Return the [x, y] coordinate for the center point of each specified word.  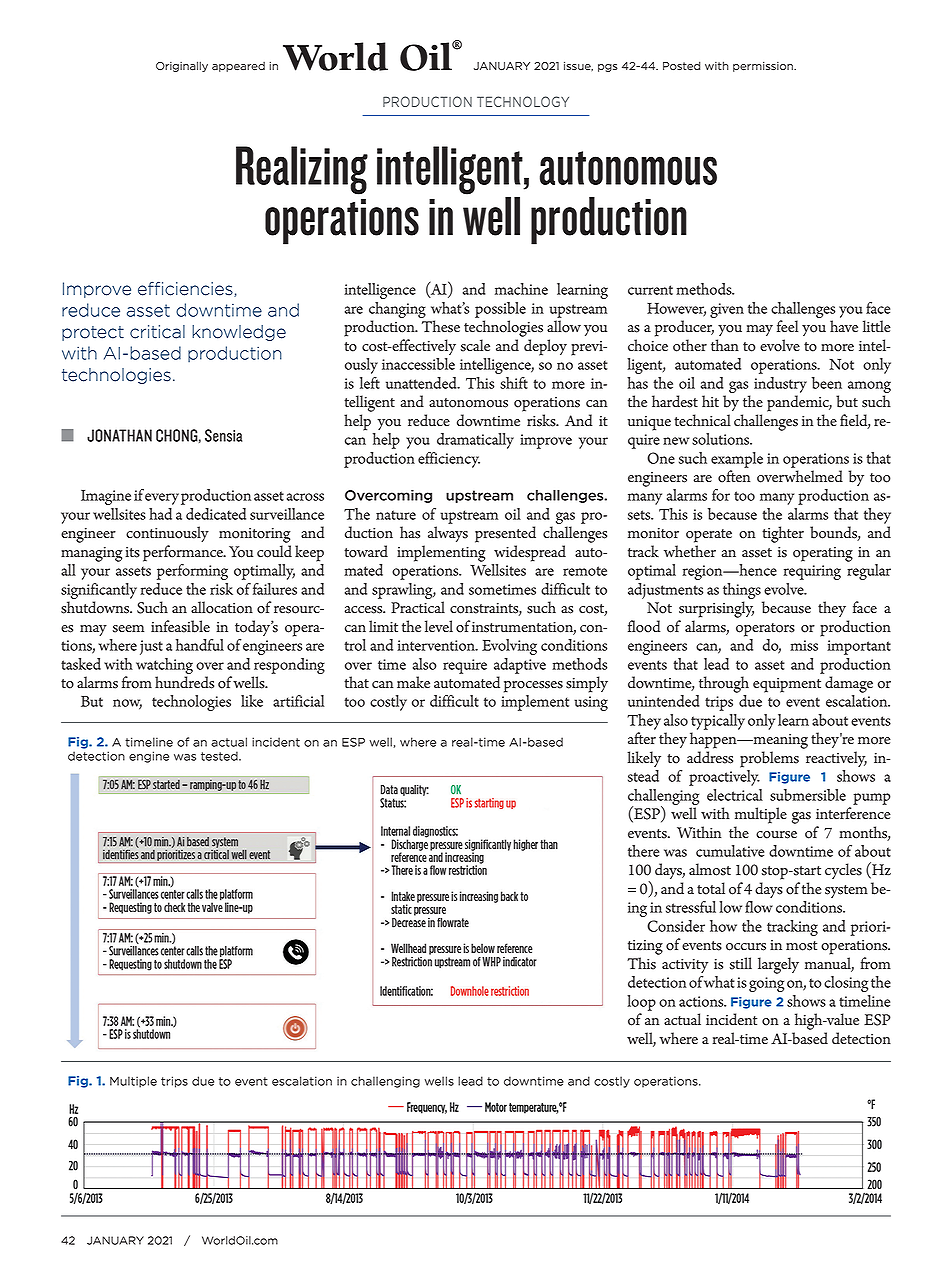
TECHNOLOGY [523, 101]
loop [641, 1003]
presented [505, 534]
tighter [783, 534]
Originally [182, 66]
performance [184, 553]
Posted [681, 66]
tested [220, 756]
